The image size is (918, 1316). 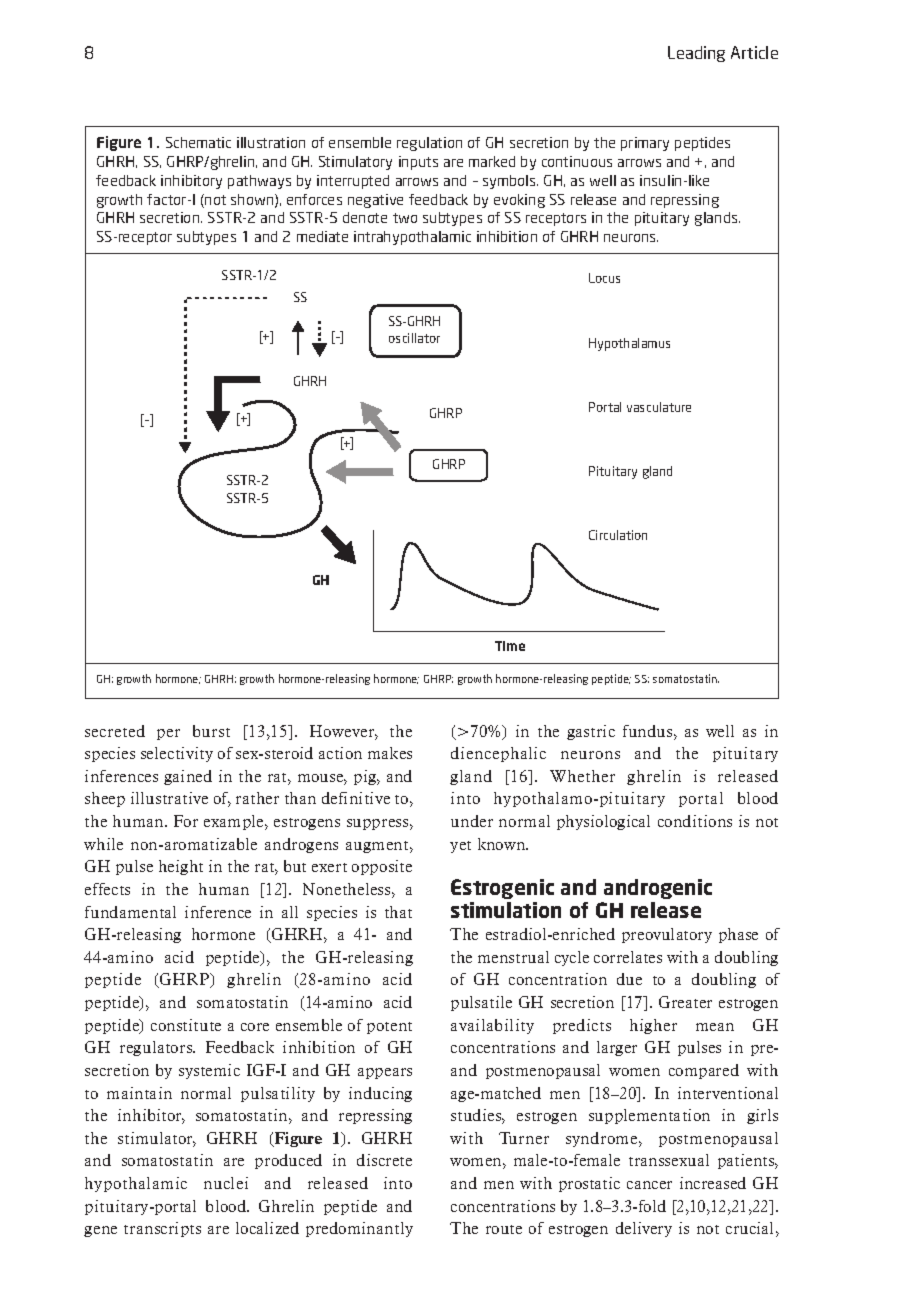 What do you see at coordinates (168, 734) in the screenshot?
I see `per` at bounding box center [168, 734].
